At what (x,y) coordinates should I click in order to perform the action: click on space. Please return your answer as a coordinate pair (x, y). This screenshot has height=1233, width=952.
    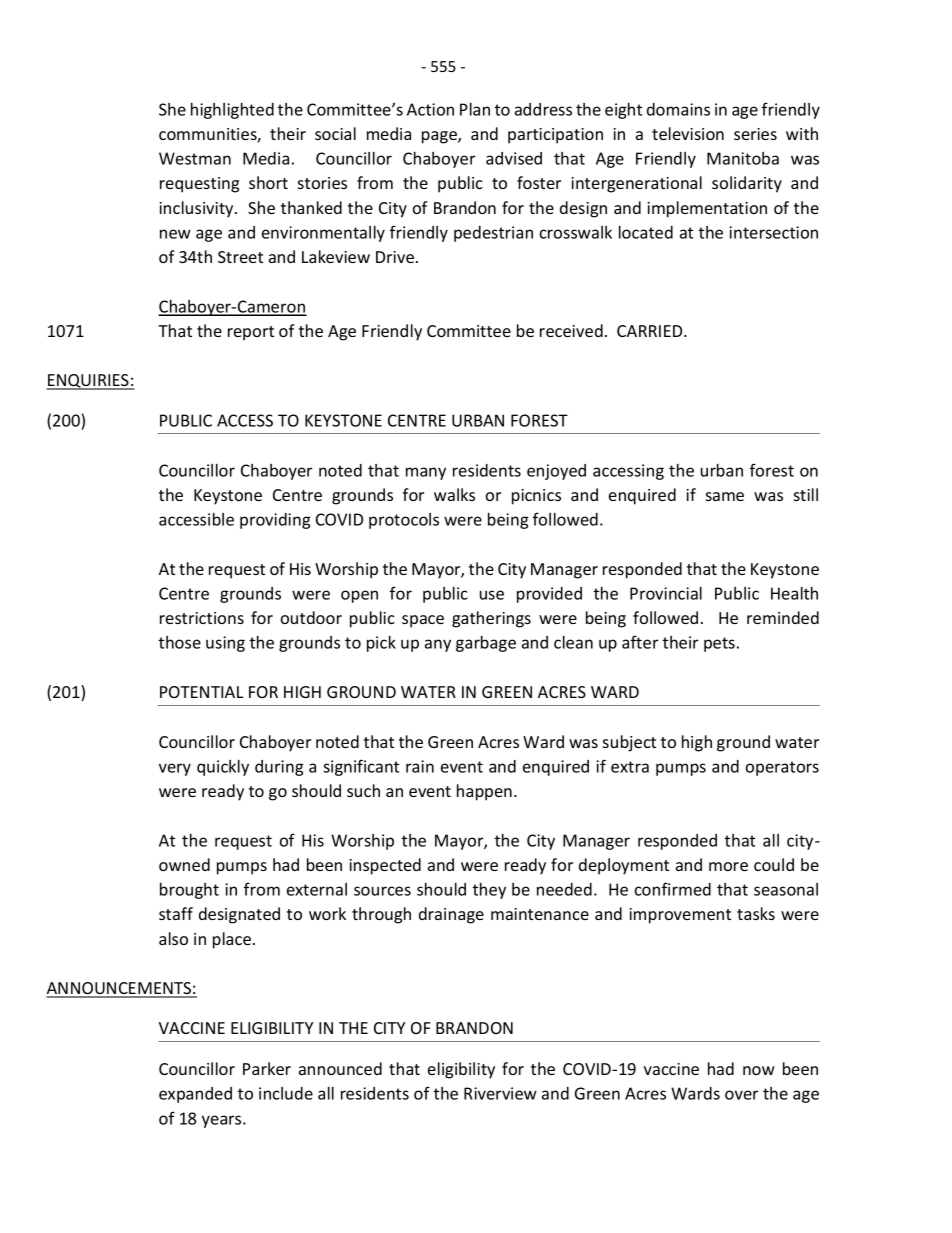
    Looking at the image, I should click on (423, 621).
